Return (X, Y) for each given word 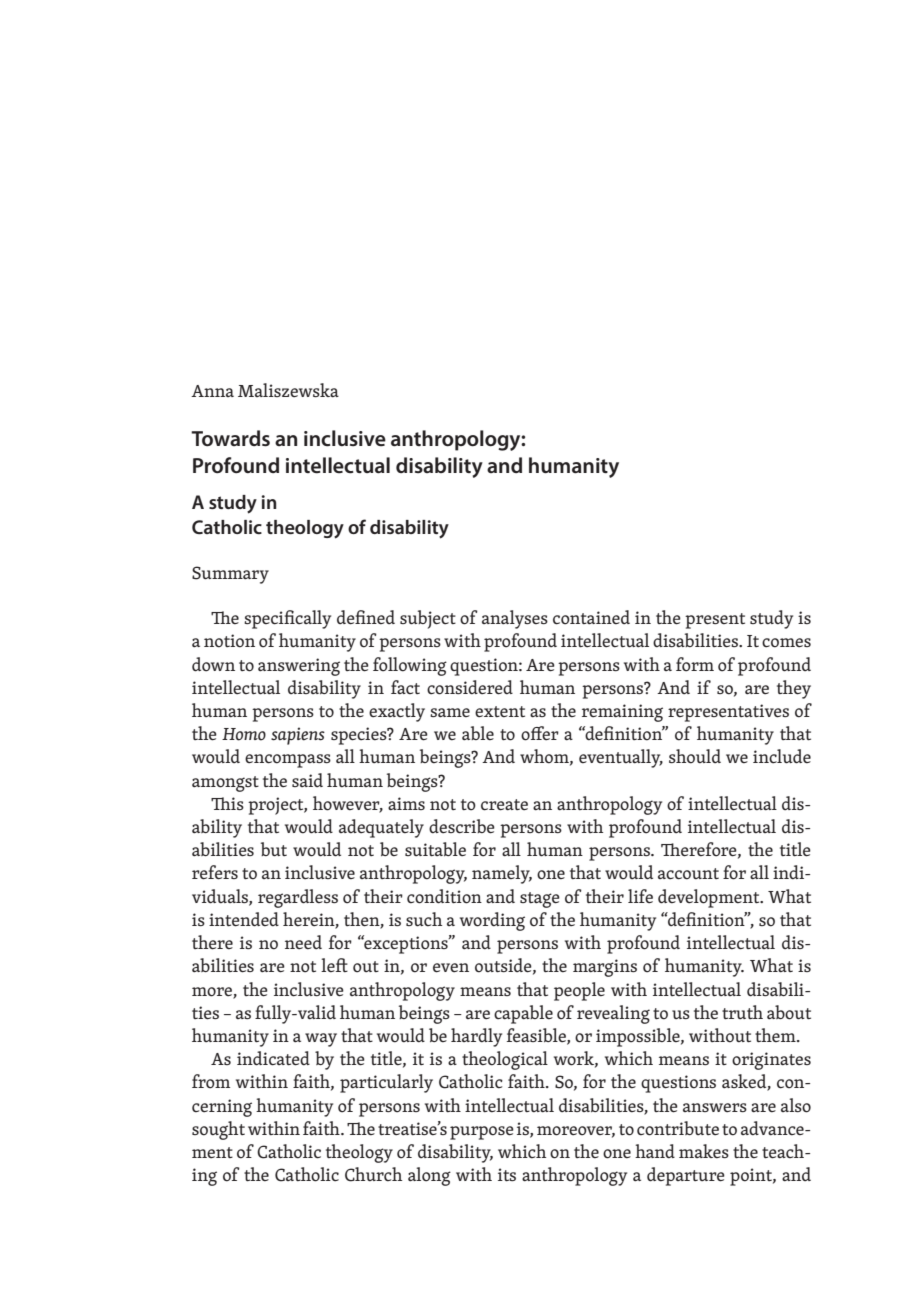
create (504, 805)
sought (218, 1130)
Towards (230, 438)
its (507, 1174)
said (307, 780)
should (695, 756)
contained (591, 617)
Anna (212, 391)
